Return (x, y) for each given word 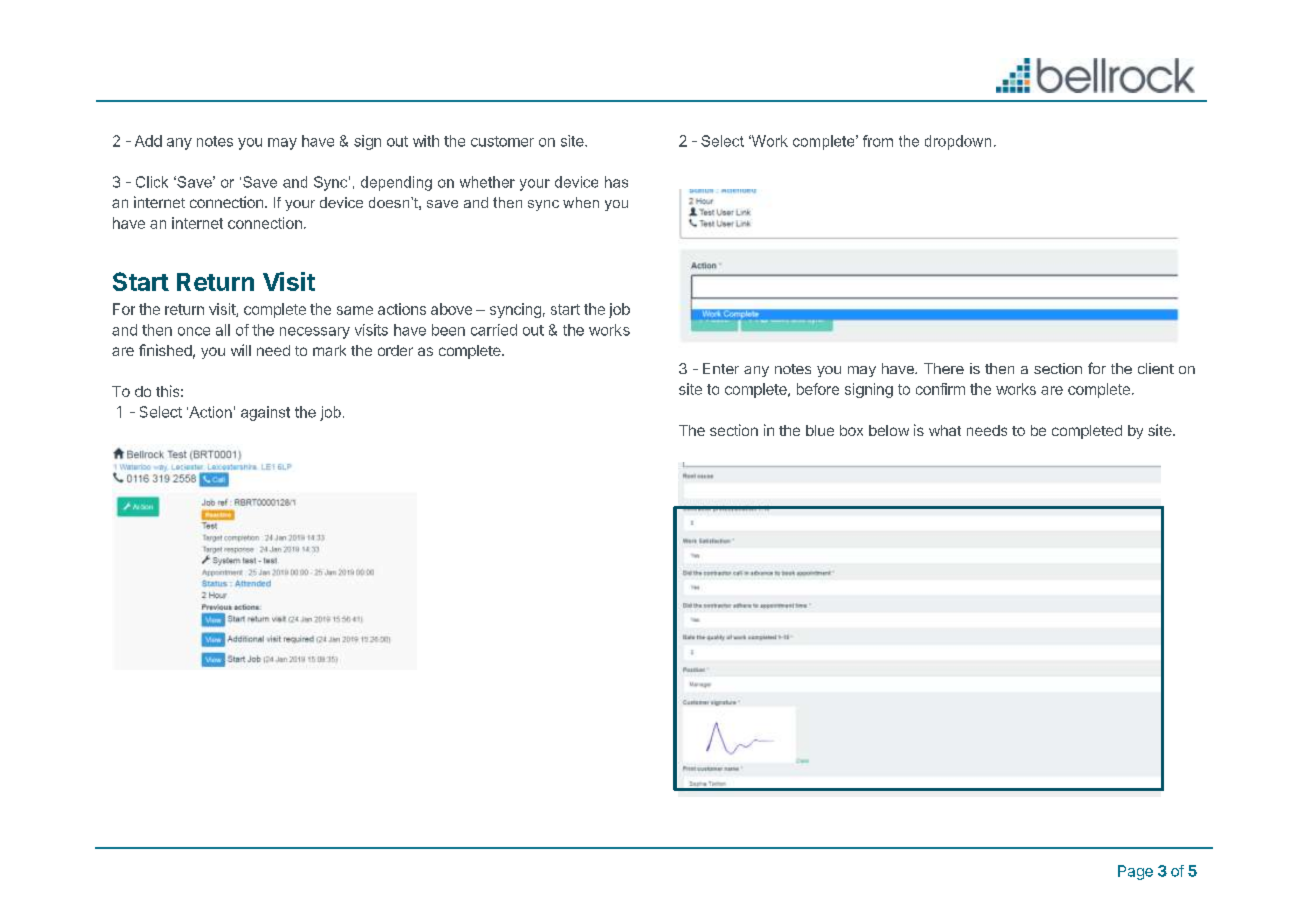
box (851, 430)
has (616, 182)
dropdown (958, 142)
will (241, 350)
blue (820, 430)
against (265, 413)
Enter (721, 368)
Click (152, 182)
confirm (940, 389)
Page (1135, 872)
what (945, 430)
